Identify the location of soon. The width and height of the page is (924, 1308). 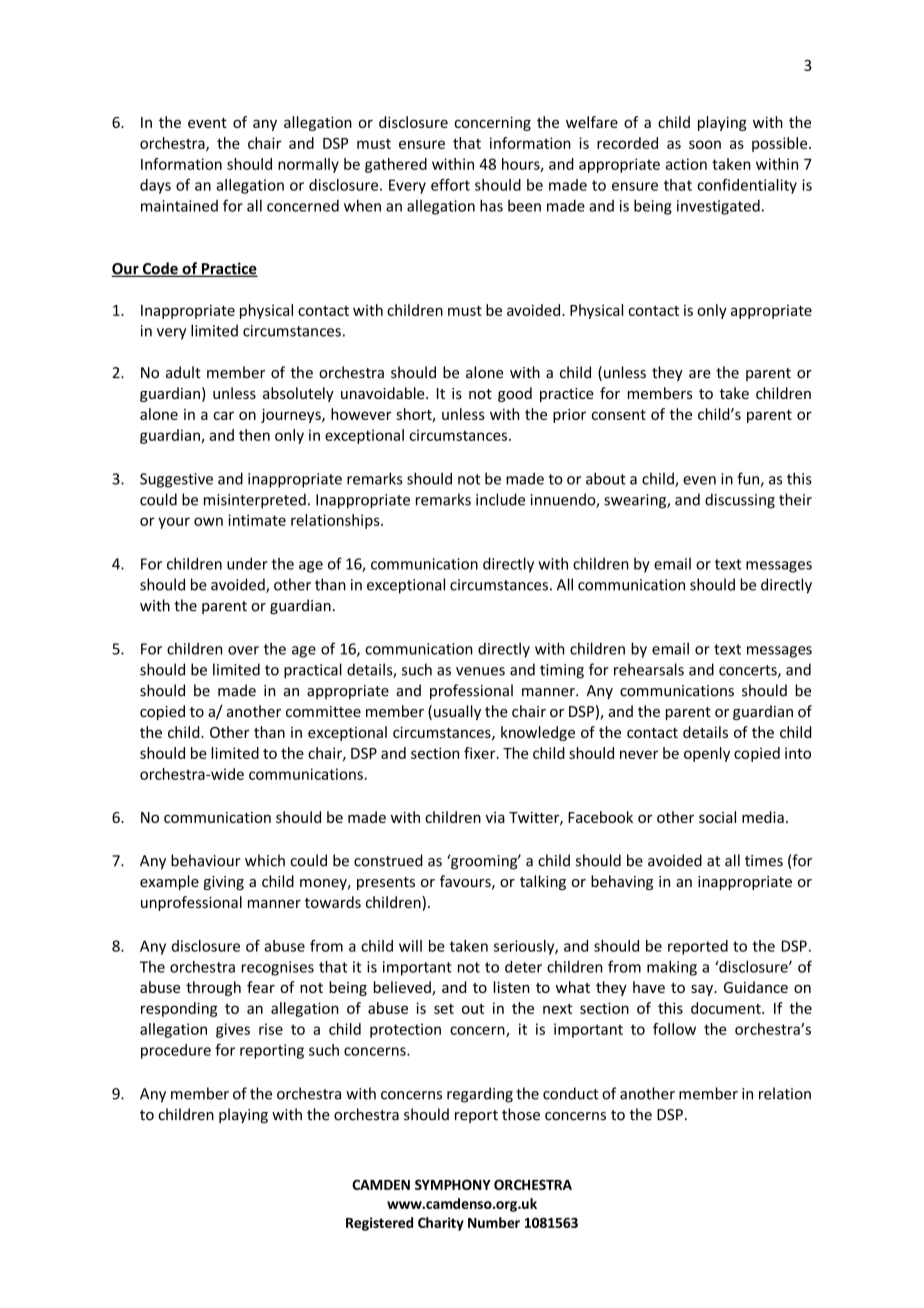
(705, 144).
